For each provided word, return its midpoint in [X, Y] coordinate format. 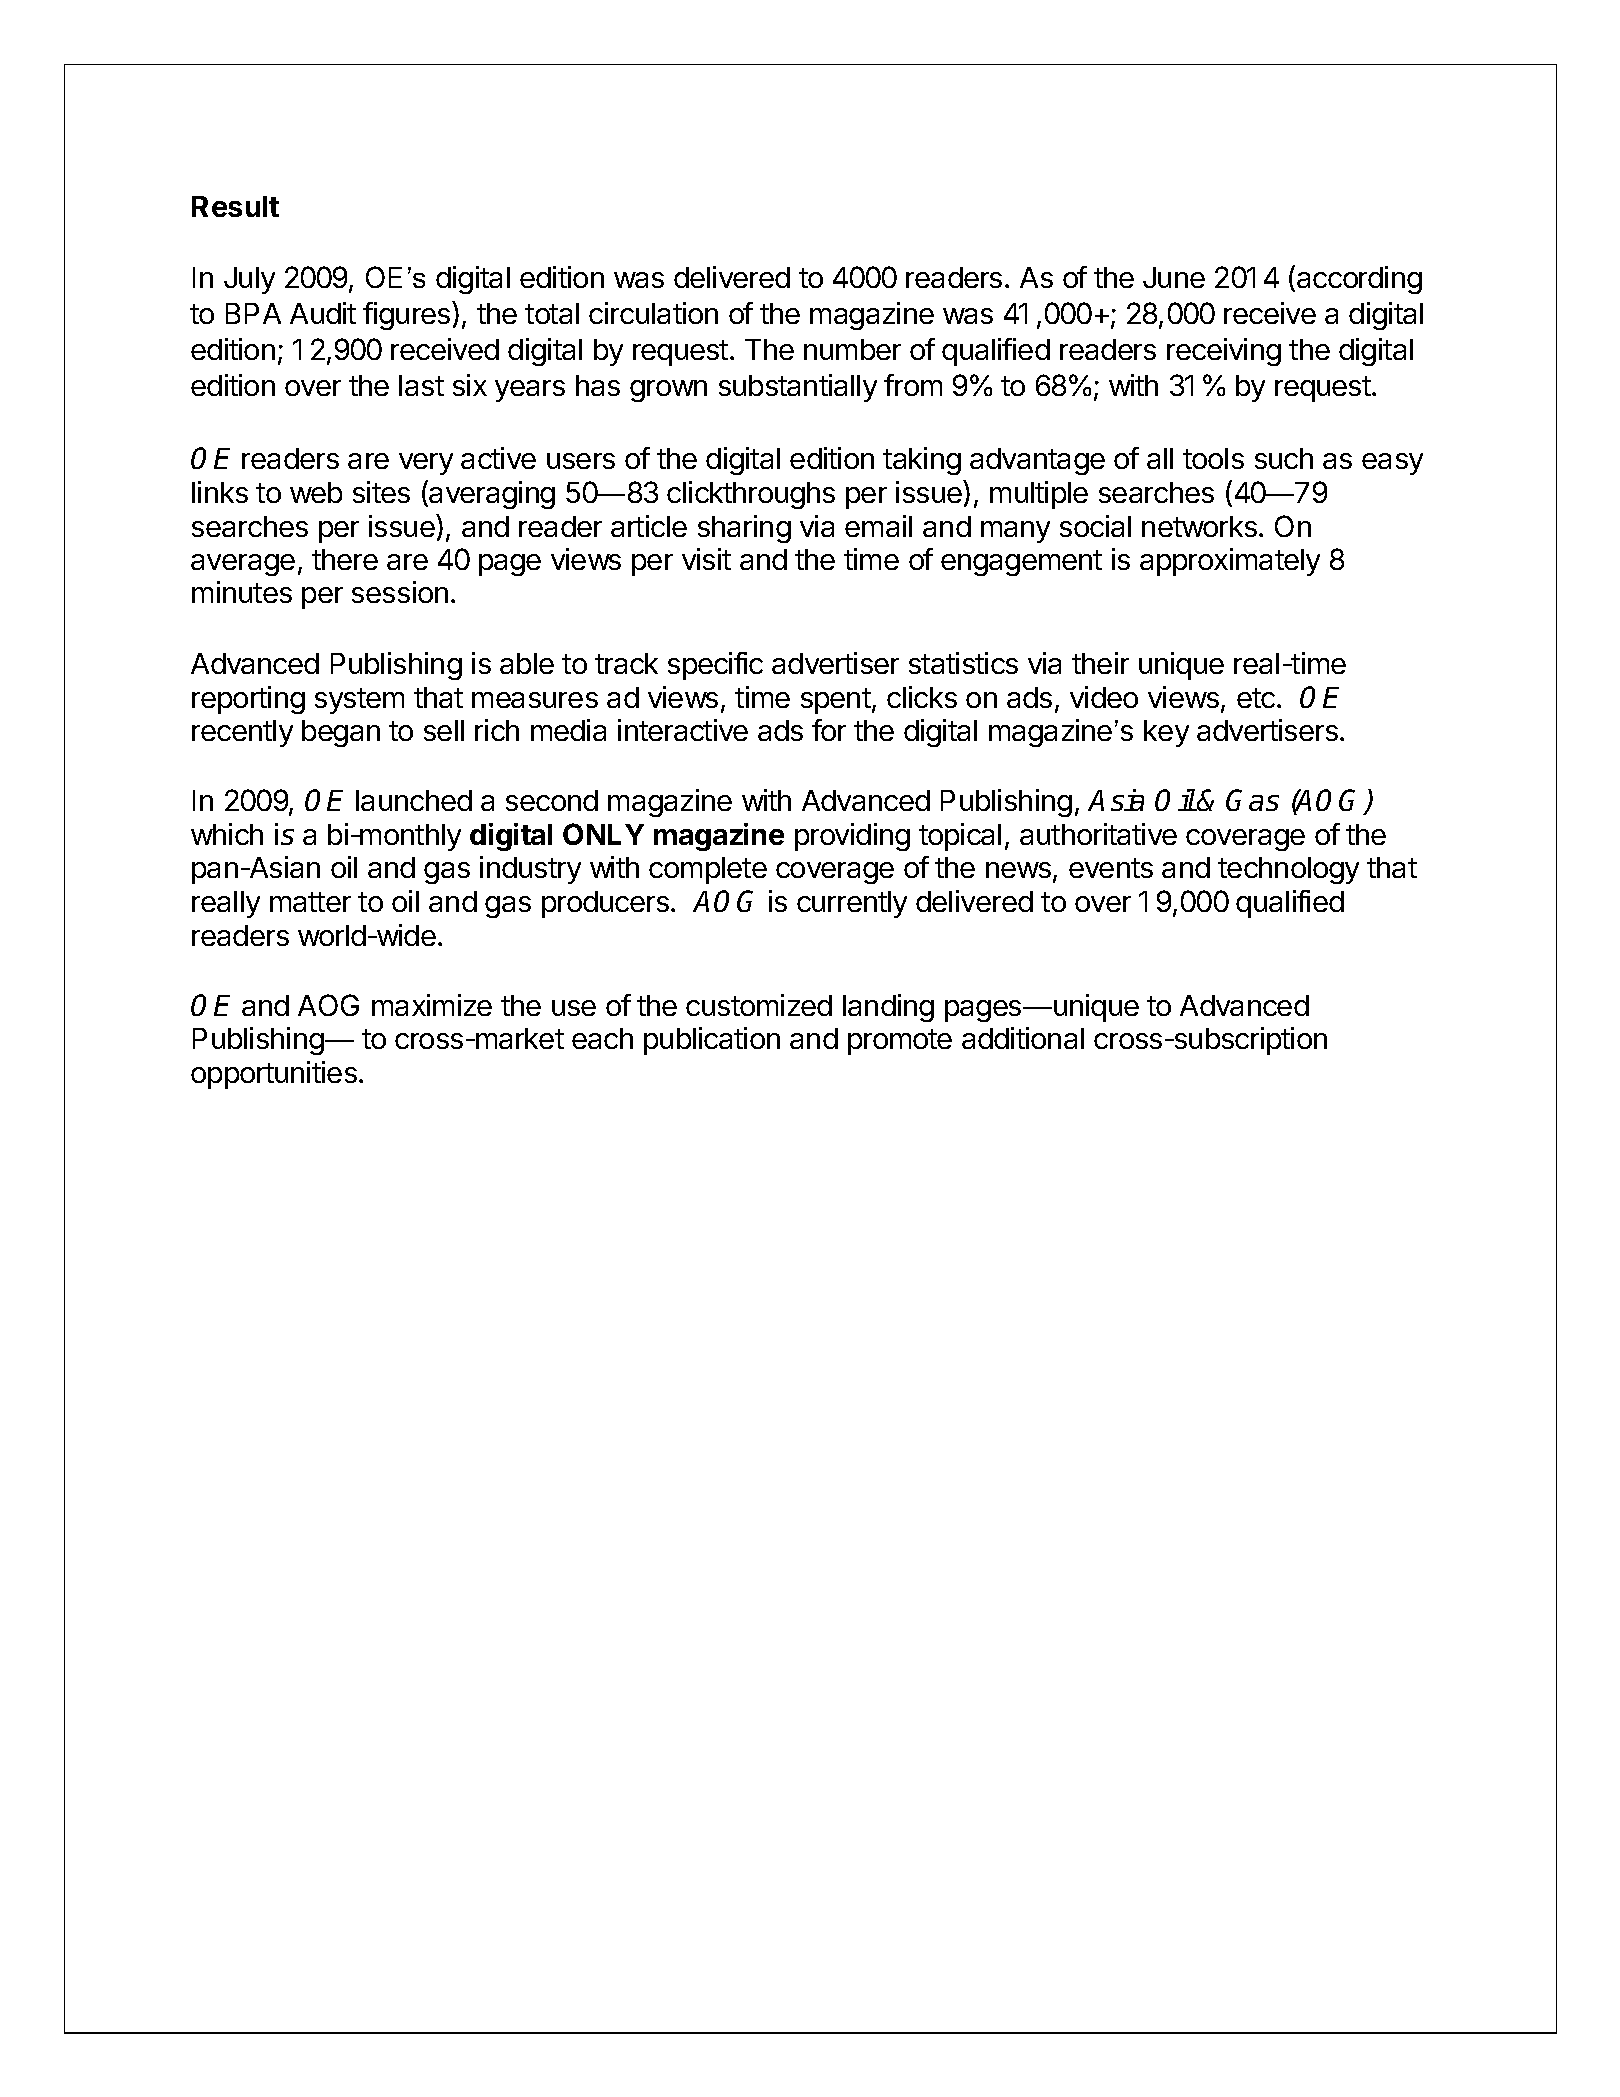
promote [900, 1042]
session [400, 592]
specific [715, 666]
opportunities [274, 1075]
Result [235, 206]
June [1174, 277]
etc [1257, 698]
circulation [653, 313]
